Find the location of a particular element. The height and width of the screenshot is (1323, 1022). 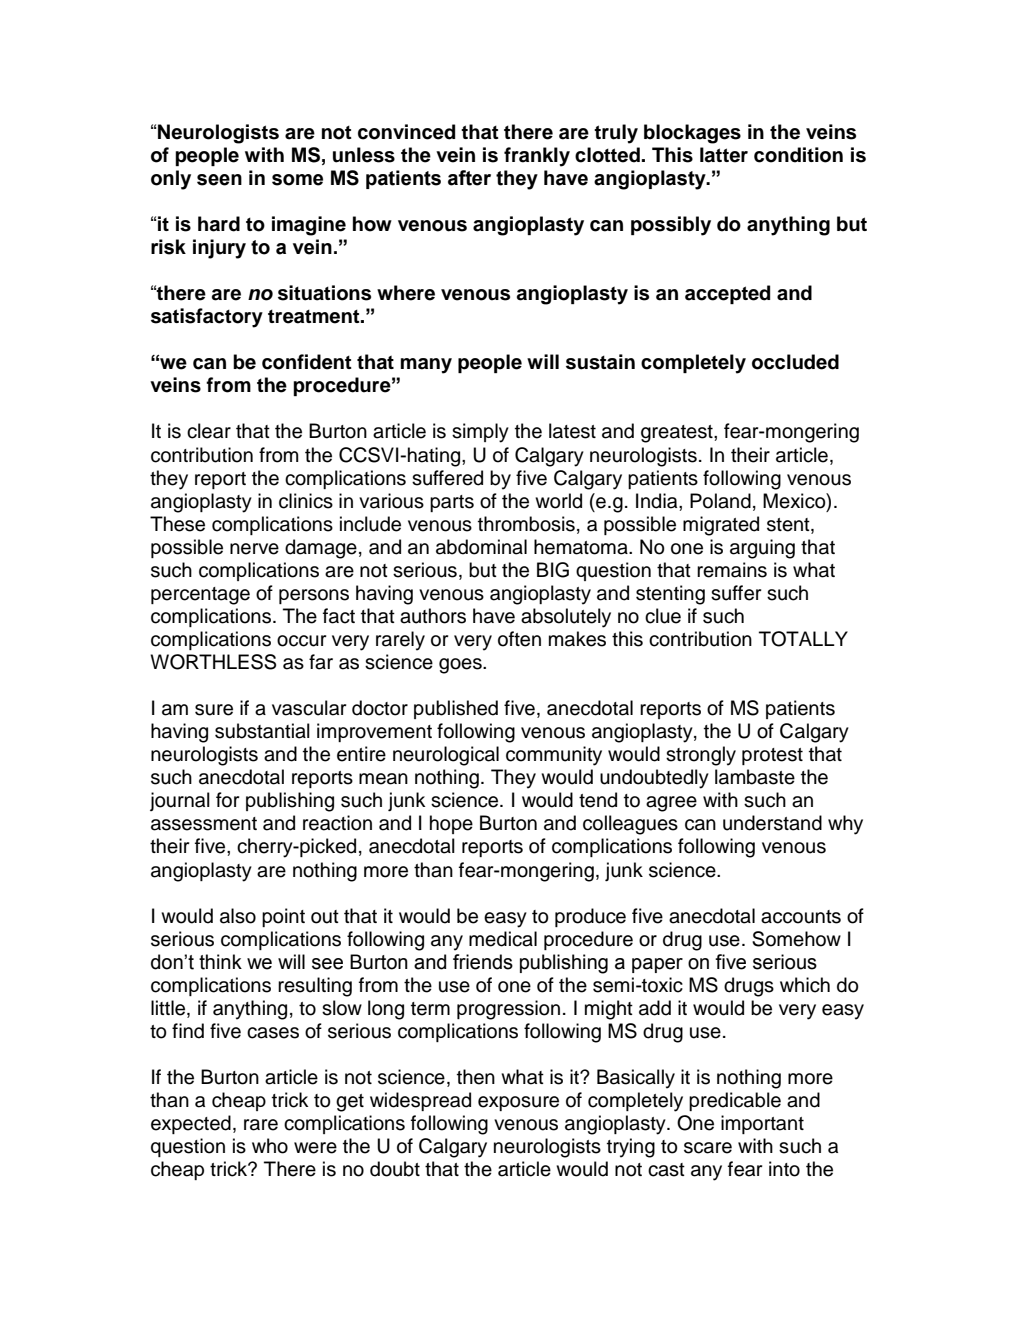

who is located at coordinates (270, 1146).
